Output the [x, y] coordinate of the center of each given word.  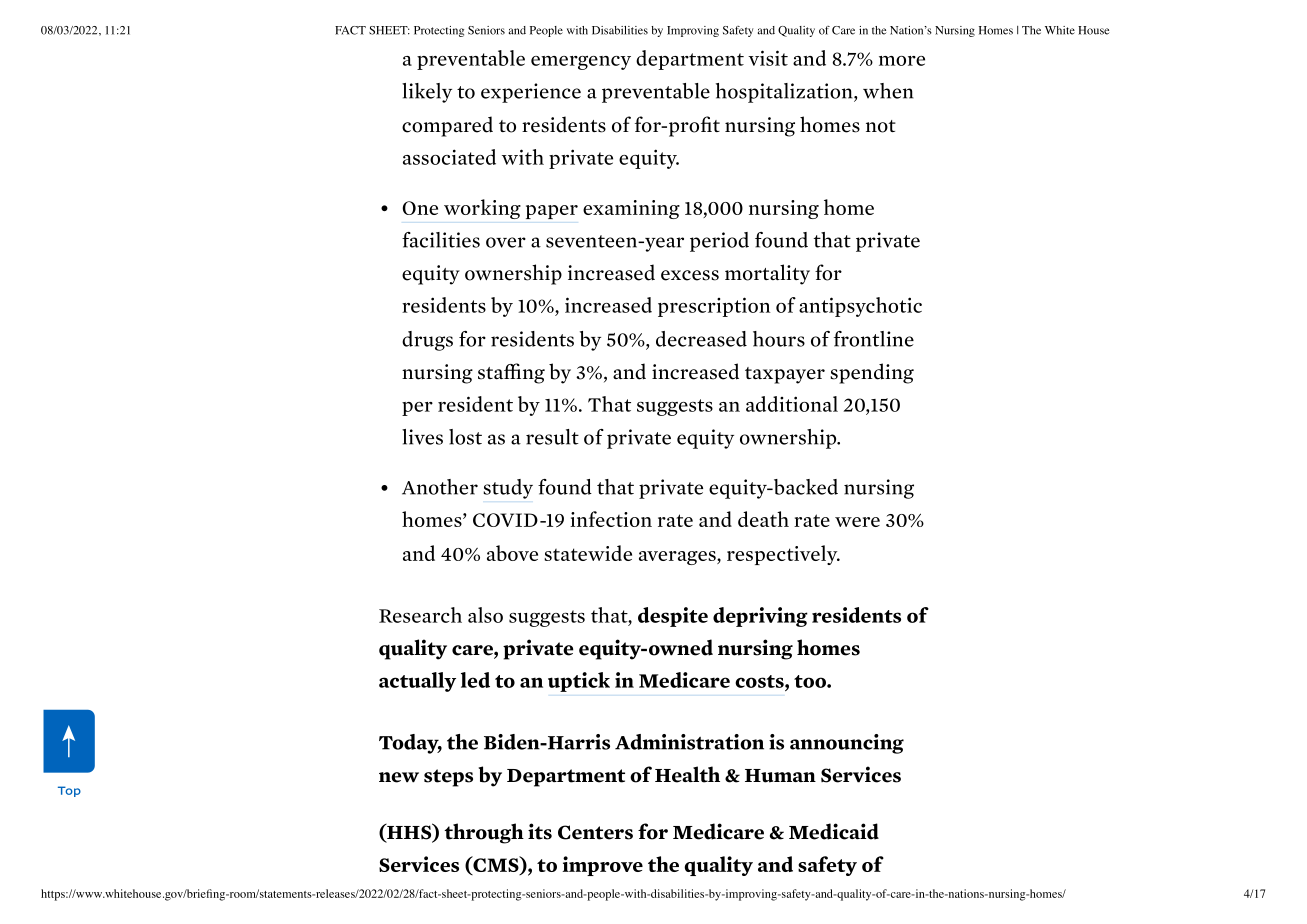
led [475, 680]
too [811, 681]
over [506, 242]
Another [440, 487]
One [420, 208]
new [399, 777]
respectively [783, 555]
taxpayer [785, 375]
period [719, 242]
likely [427, 93]
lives [422, 437]
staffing [511, 373]
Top [69, 791]
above [512, 553]
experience [531, 93]
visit [768, 58]
